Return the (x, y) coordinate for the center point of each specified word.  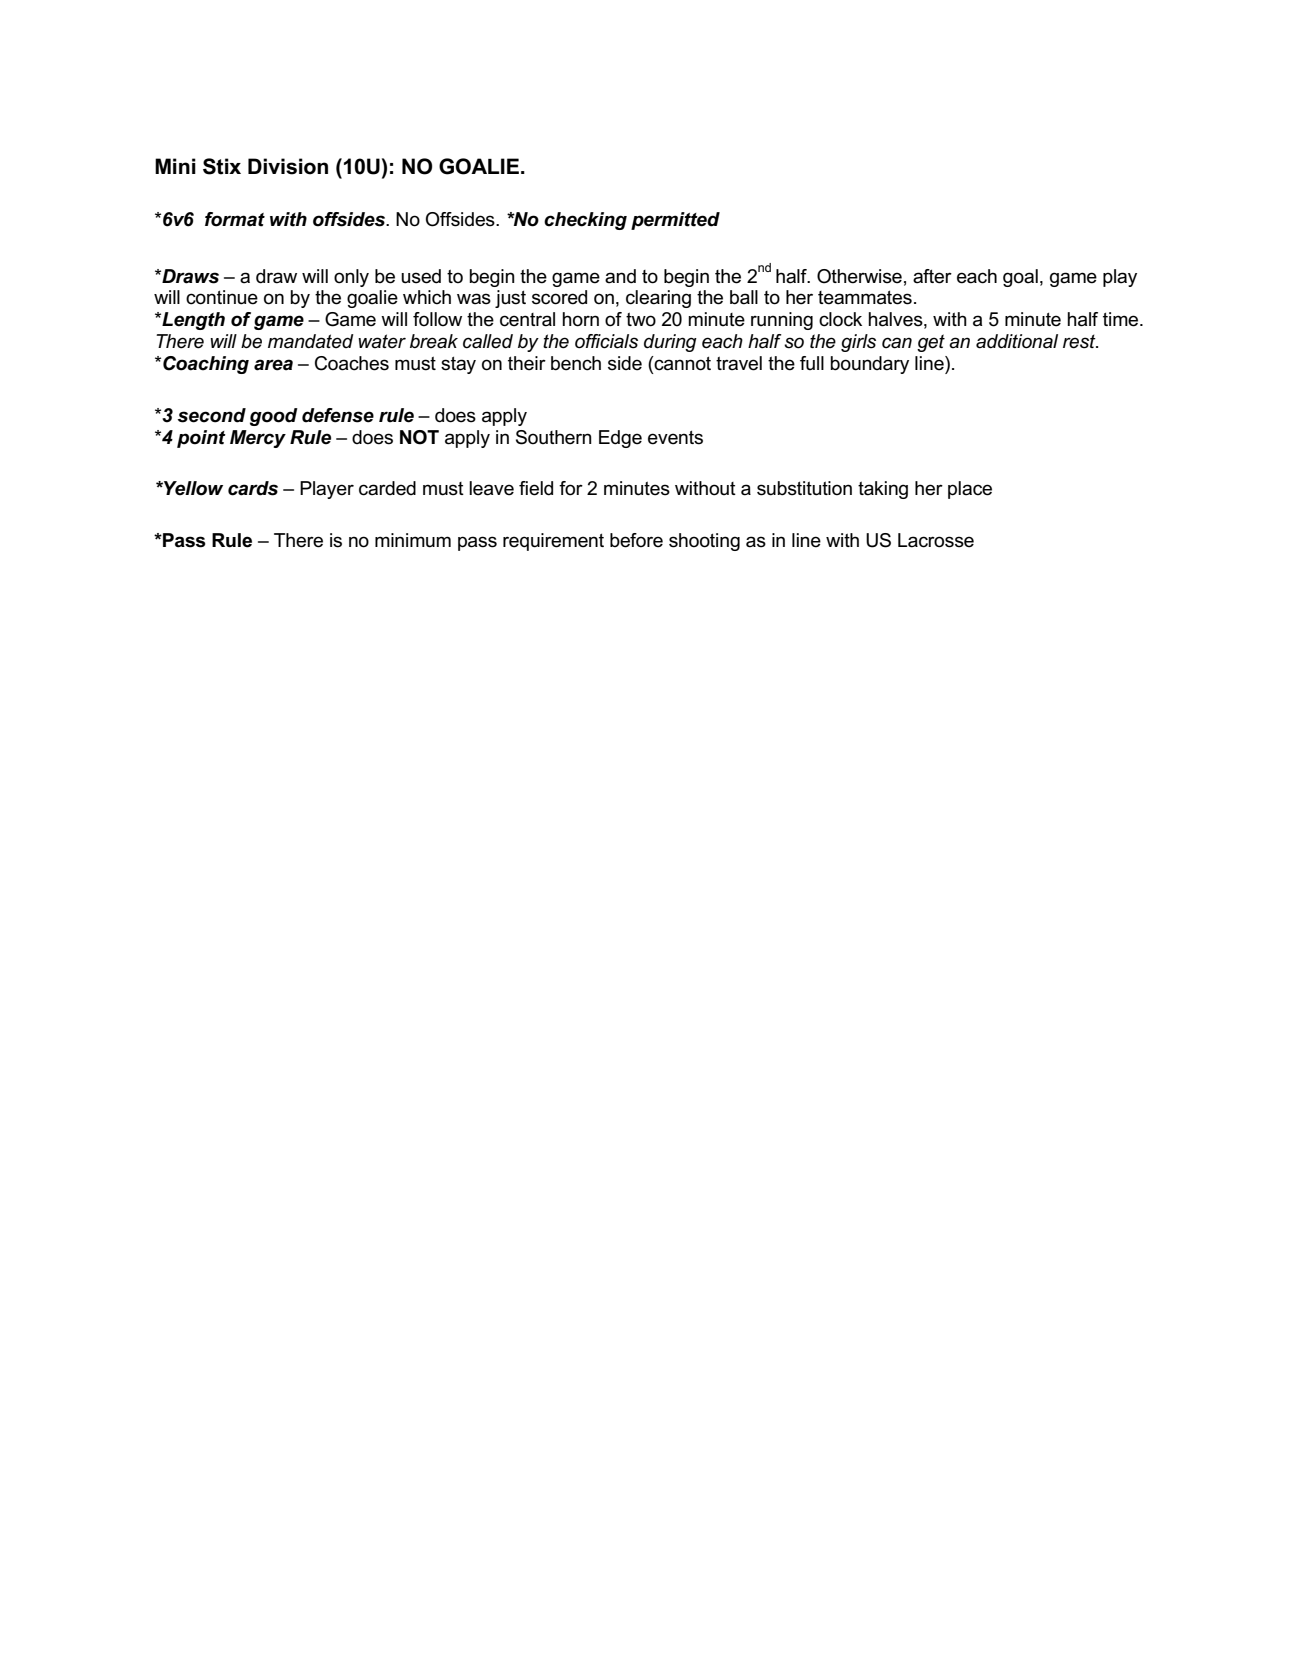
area (273, 365)
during (670, 343)
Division (288, 166)
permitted (675, 221)
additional (1017, 341)
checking (585, 221)
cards (253, 488)
